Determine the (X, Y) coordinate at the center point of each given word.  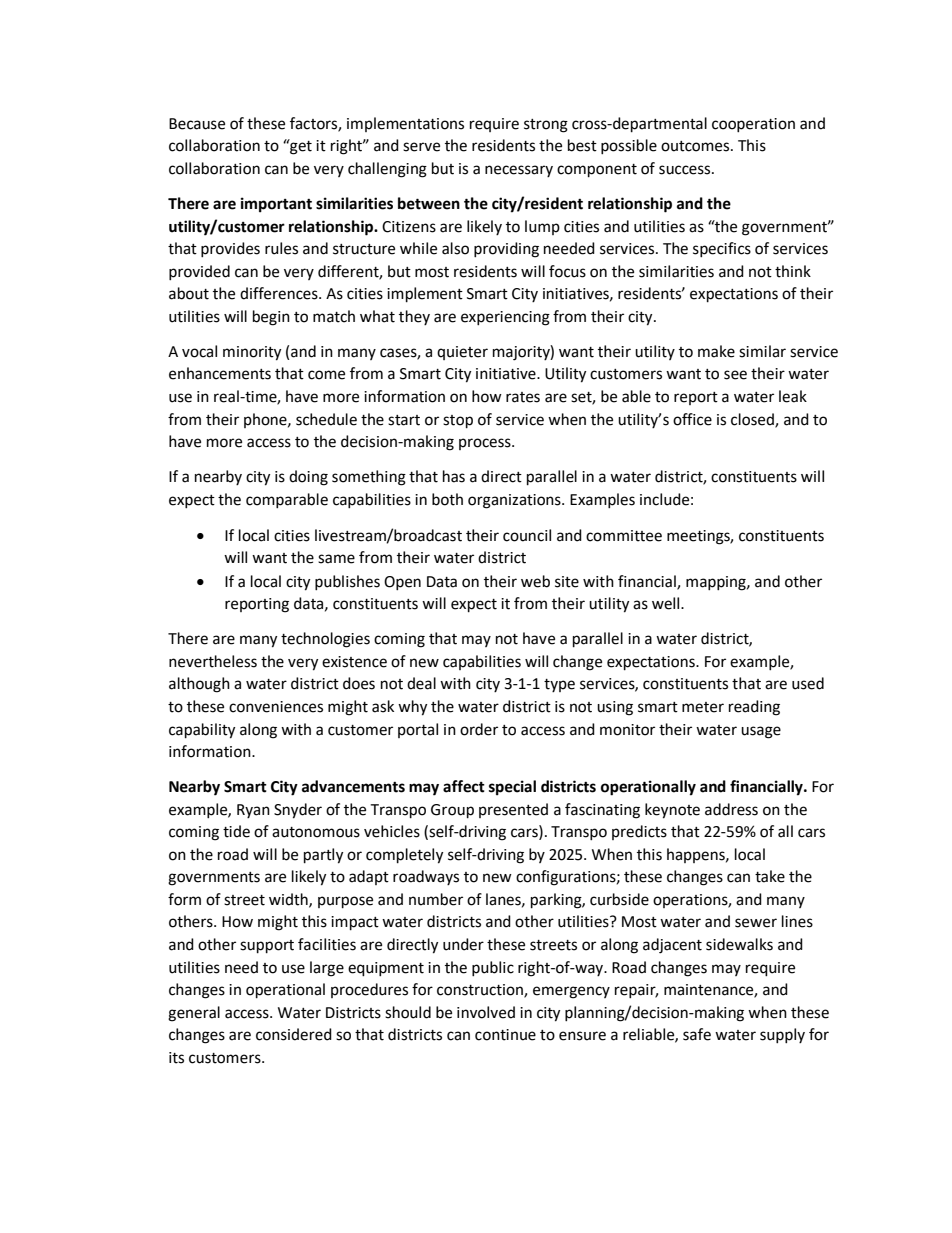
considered (294, 1034)
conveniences (276, 707)
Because (197, 124)
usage (761, 732)
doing (308, 478)
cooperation (753, 125)
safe (697, 1034)
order (479, 729)
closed (753, 420)
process (486, 444)
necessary (519, 171)
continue (505, 1035)
